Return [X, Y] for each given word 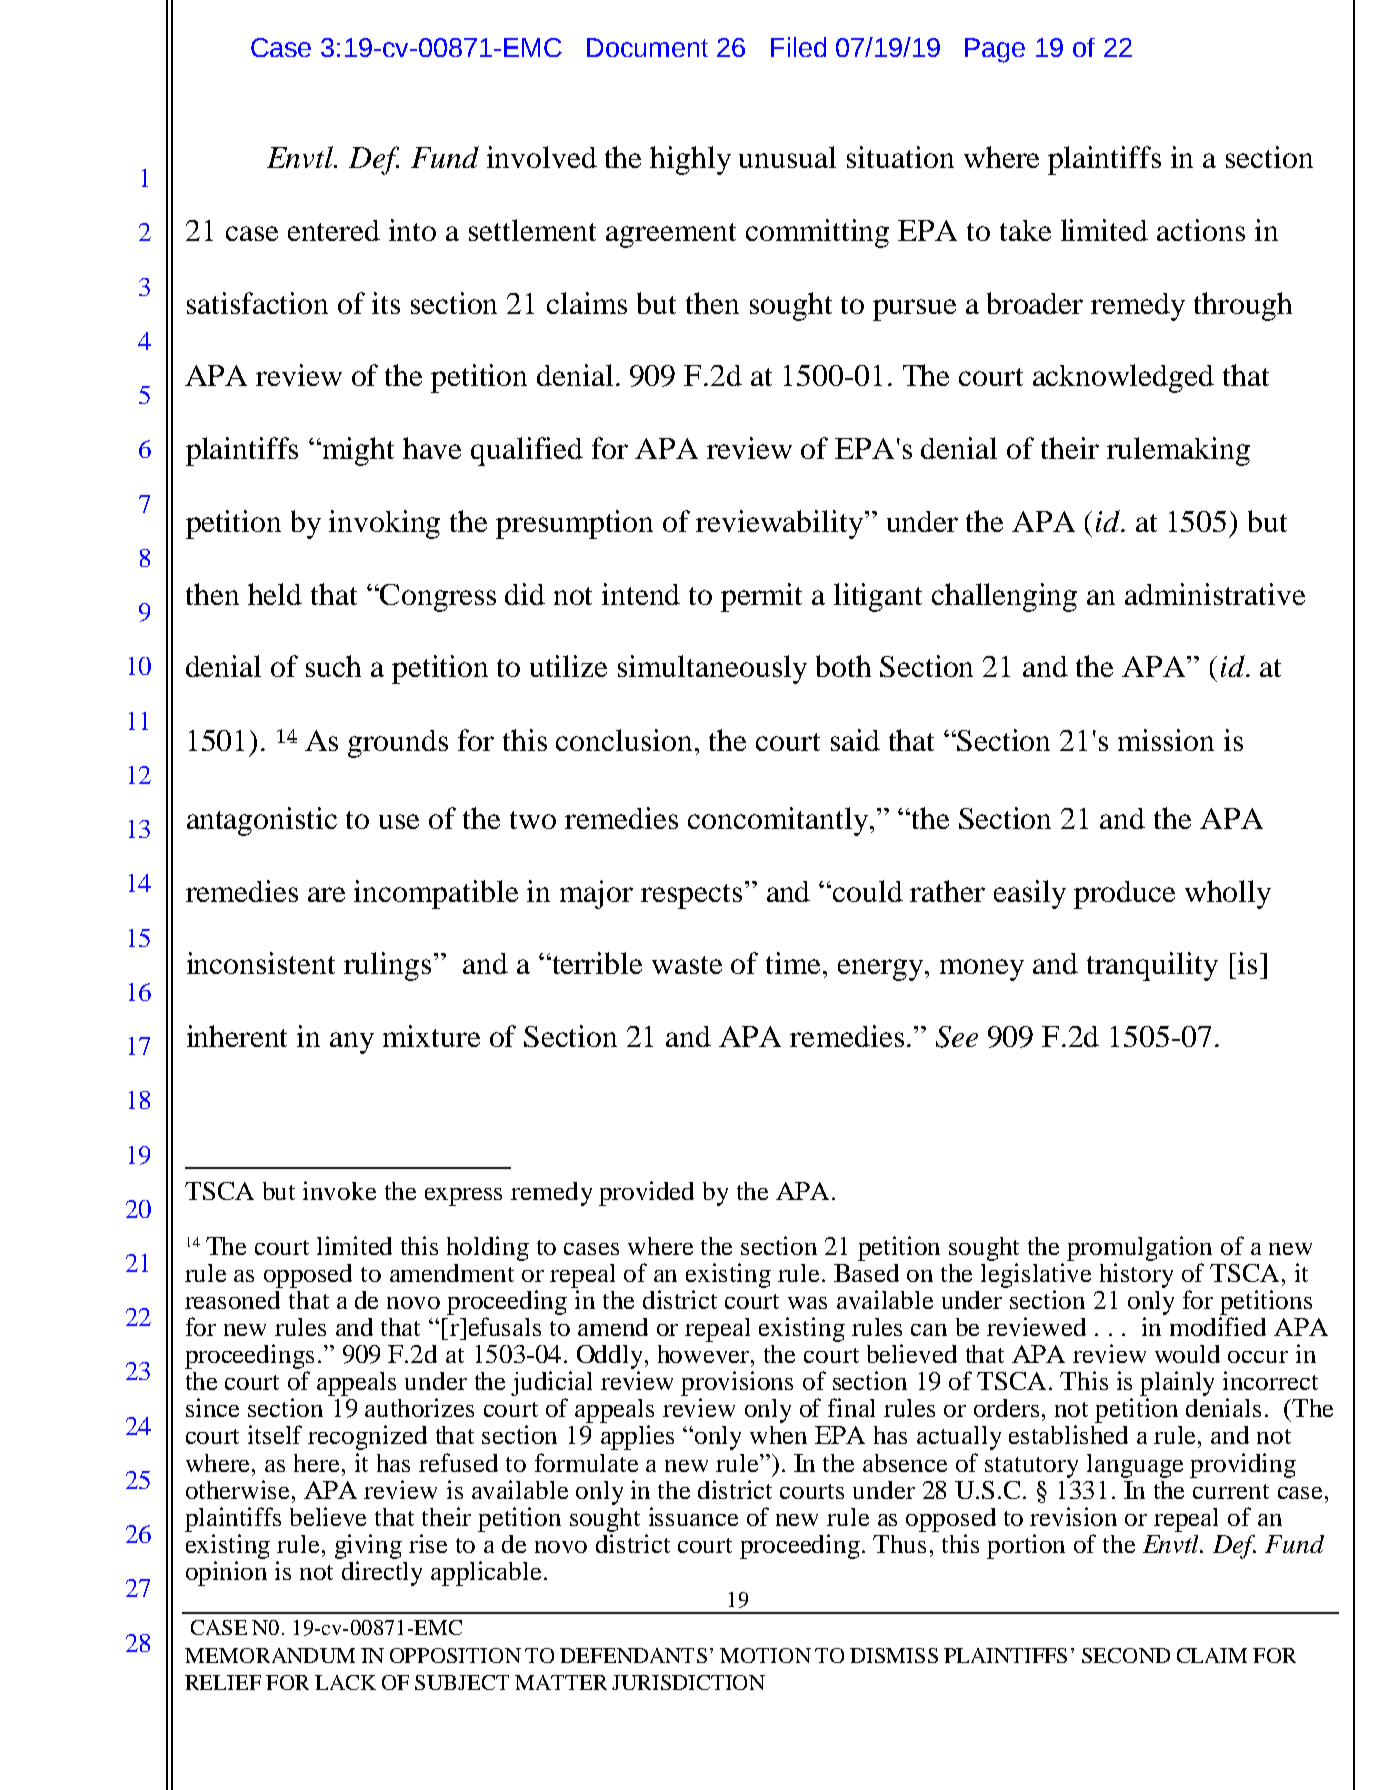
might [357, 451]
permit [761, 597]
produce [1124, 895]
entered [334, 230]
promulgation [1139, 1248]
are [326, 894]
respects [691, 896]
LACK [345, 1682]
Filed [798, 47]
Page [995, 50]
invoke [339, 1190]
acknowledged [1123, 378]
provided [646, 1193]
